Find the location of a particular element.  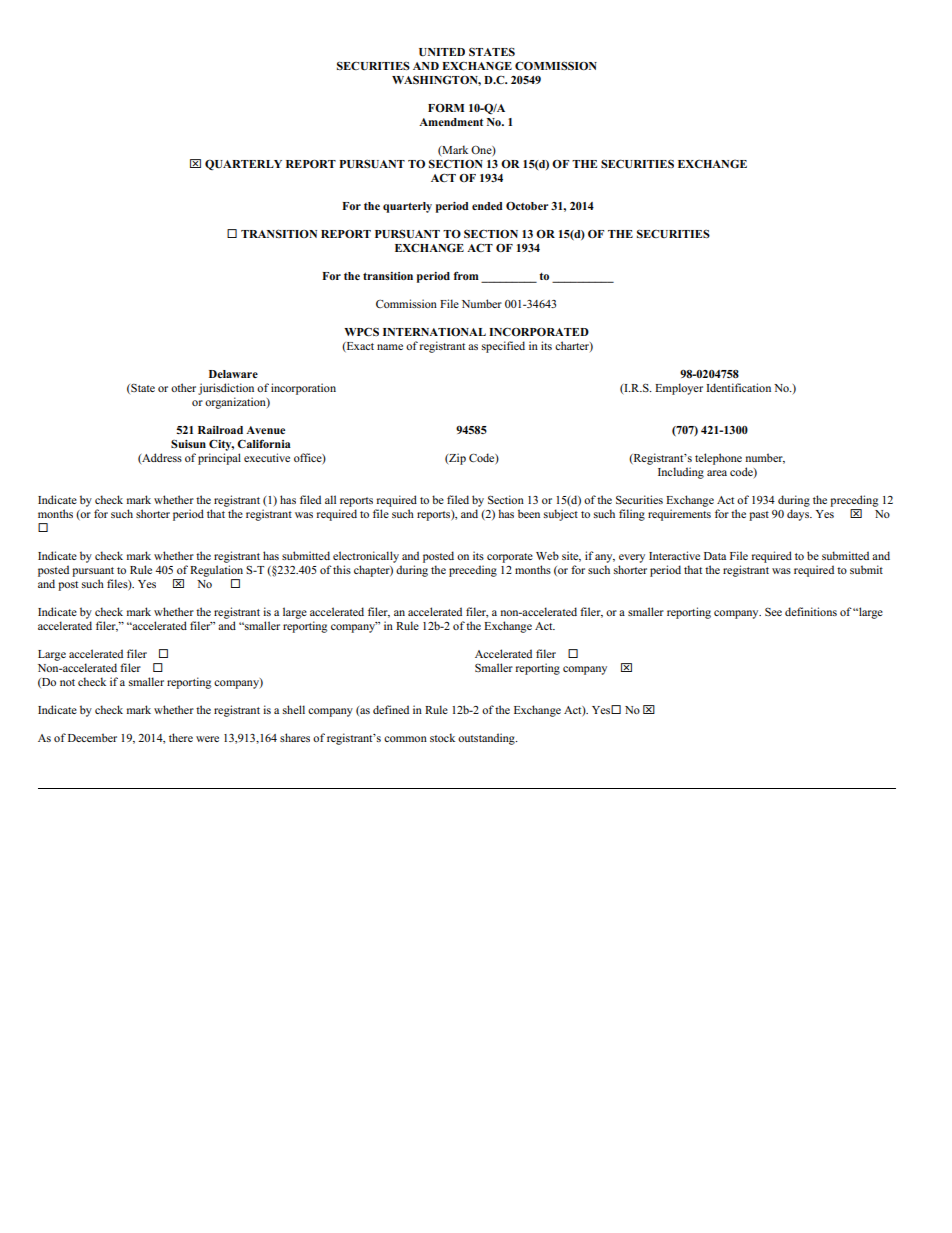

Delaware is located at coordinates (233, 374).
